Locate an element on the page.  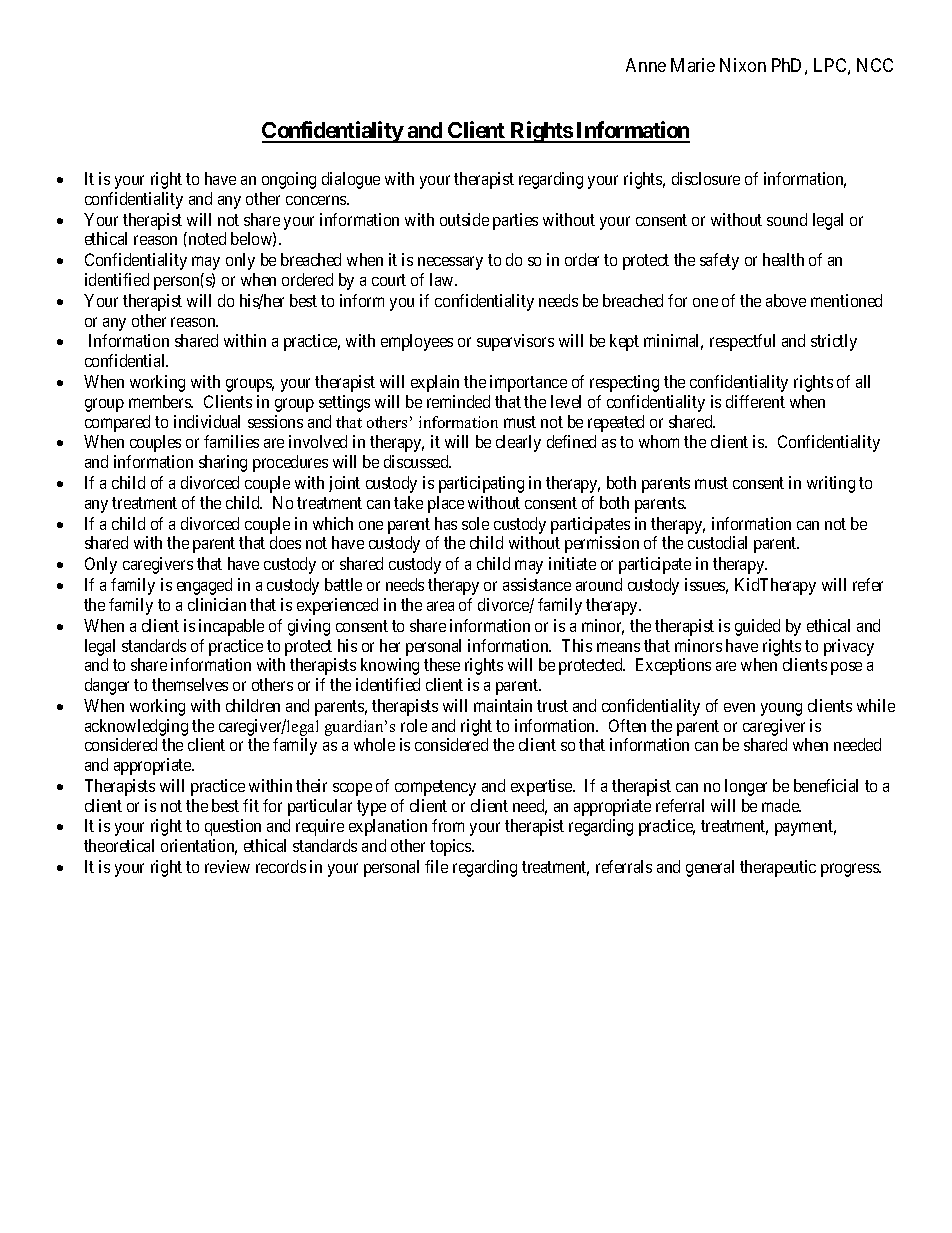
topics is located at coordinates (451, 847).
